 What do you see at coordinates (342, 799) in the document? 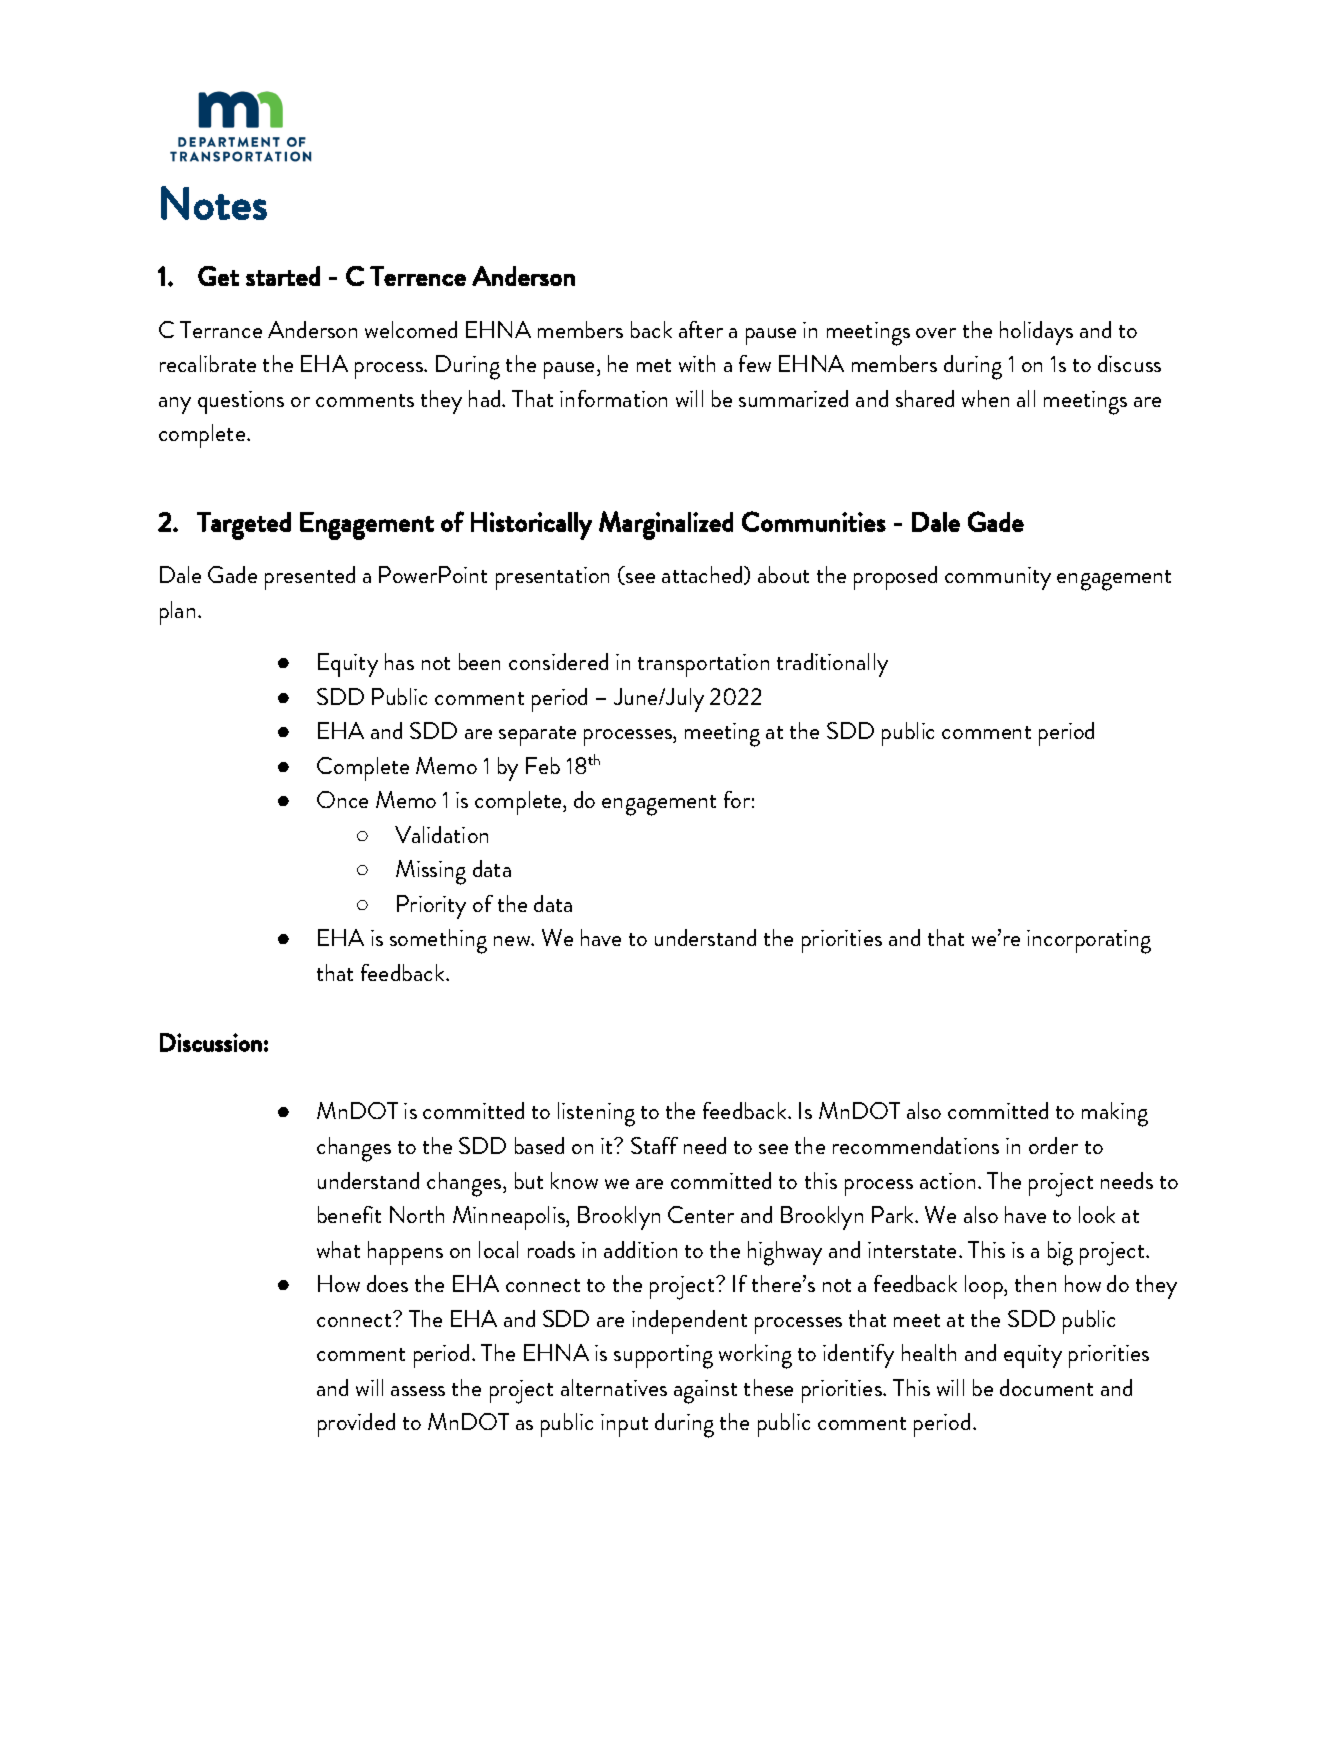
I see `Once` at bounding box center [342, 799].
